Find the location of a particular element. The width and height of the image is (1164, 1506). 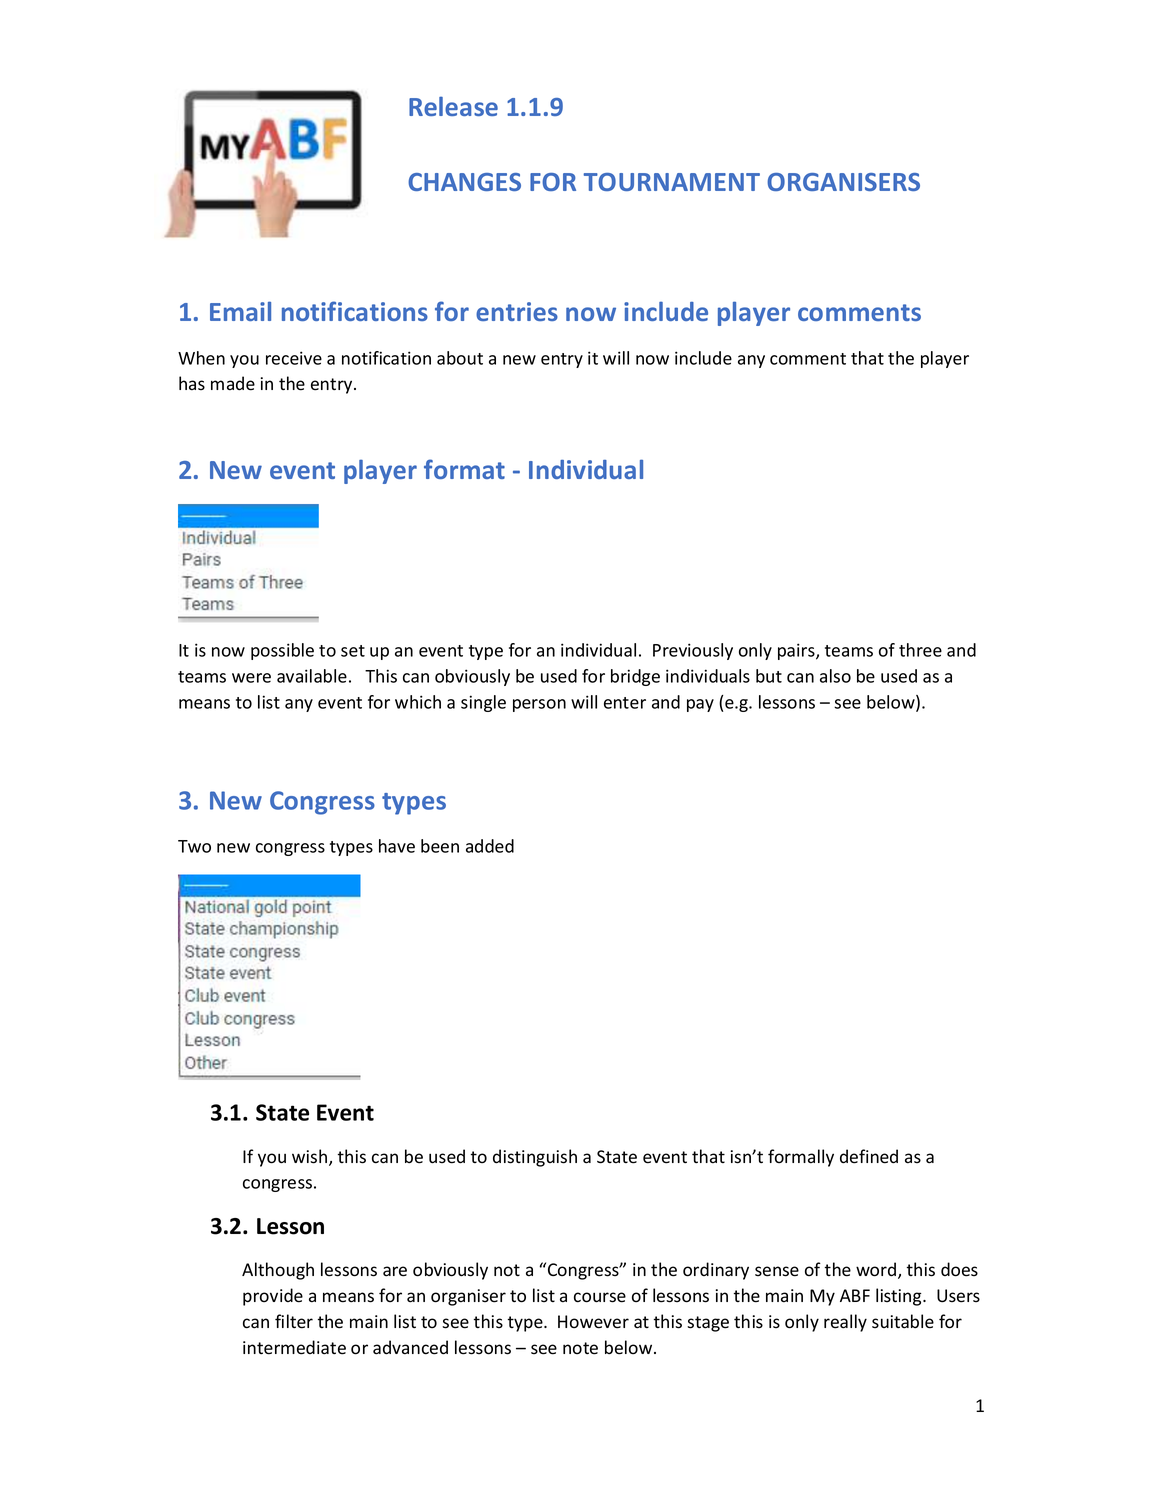

were is located at coordinates (251, 678).
